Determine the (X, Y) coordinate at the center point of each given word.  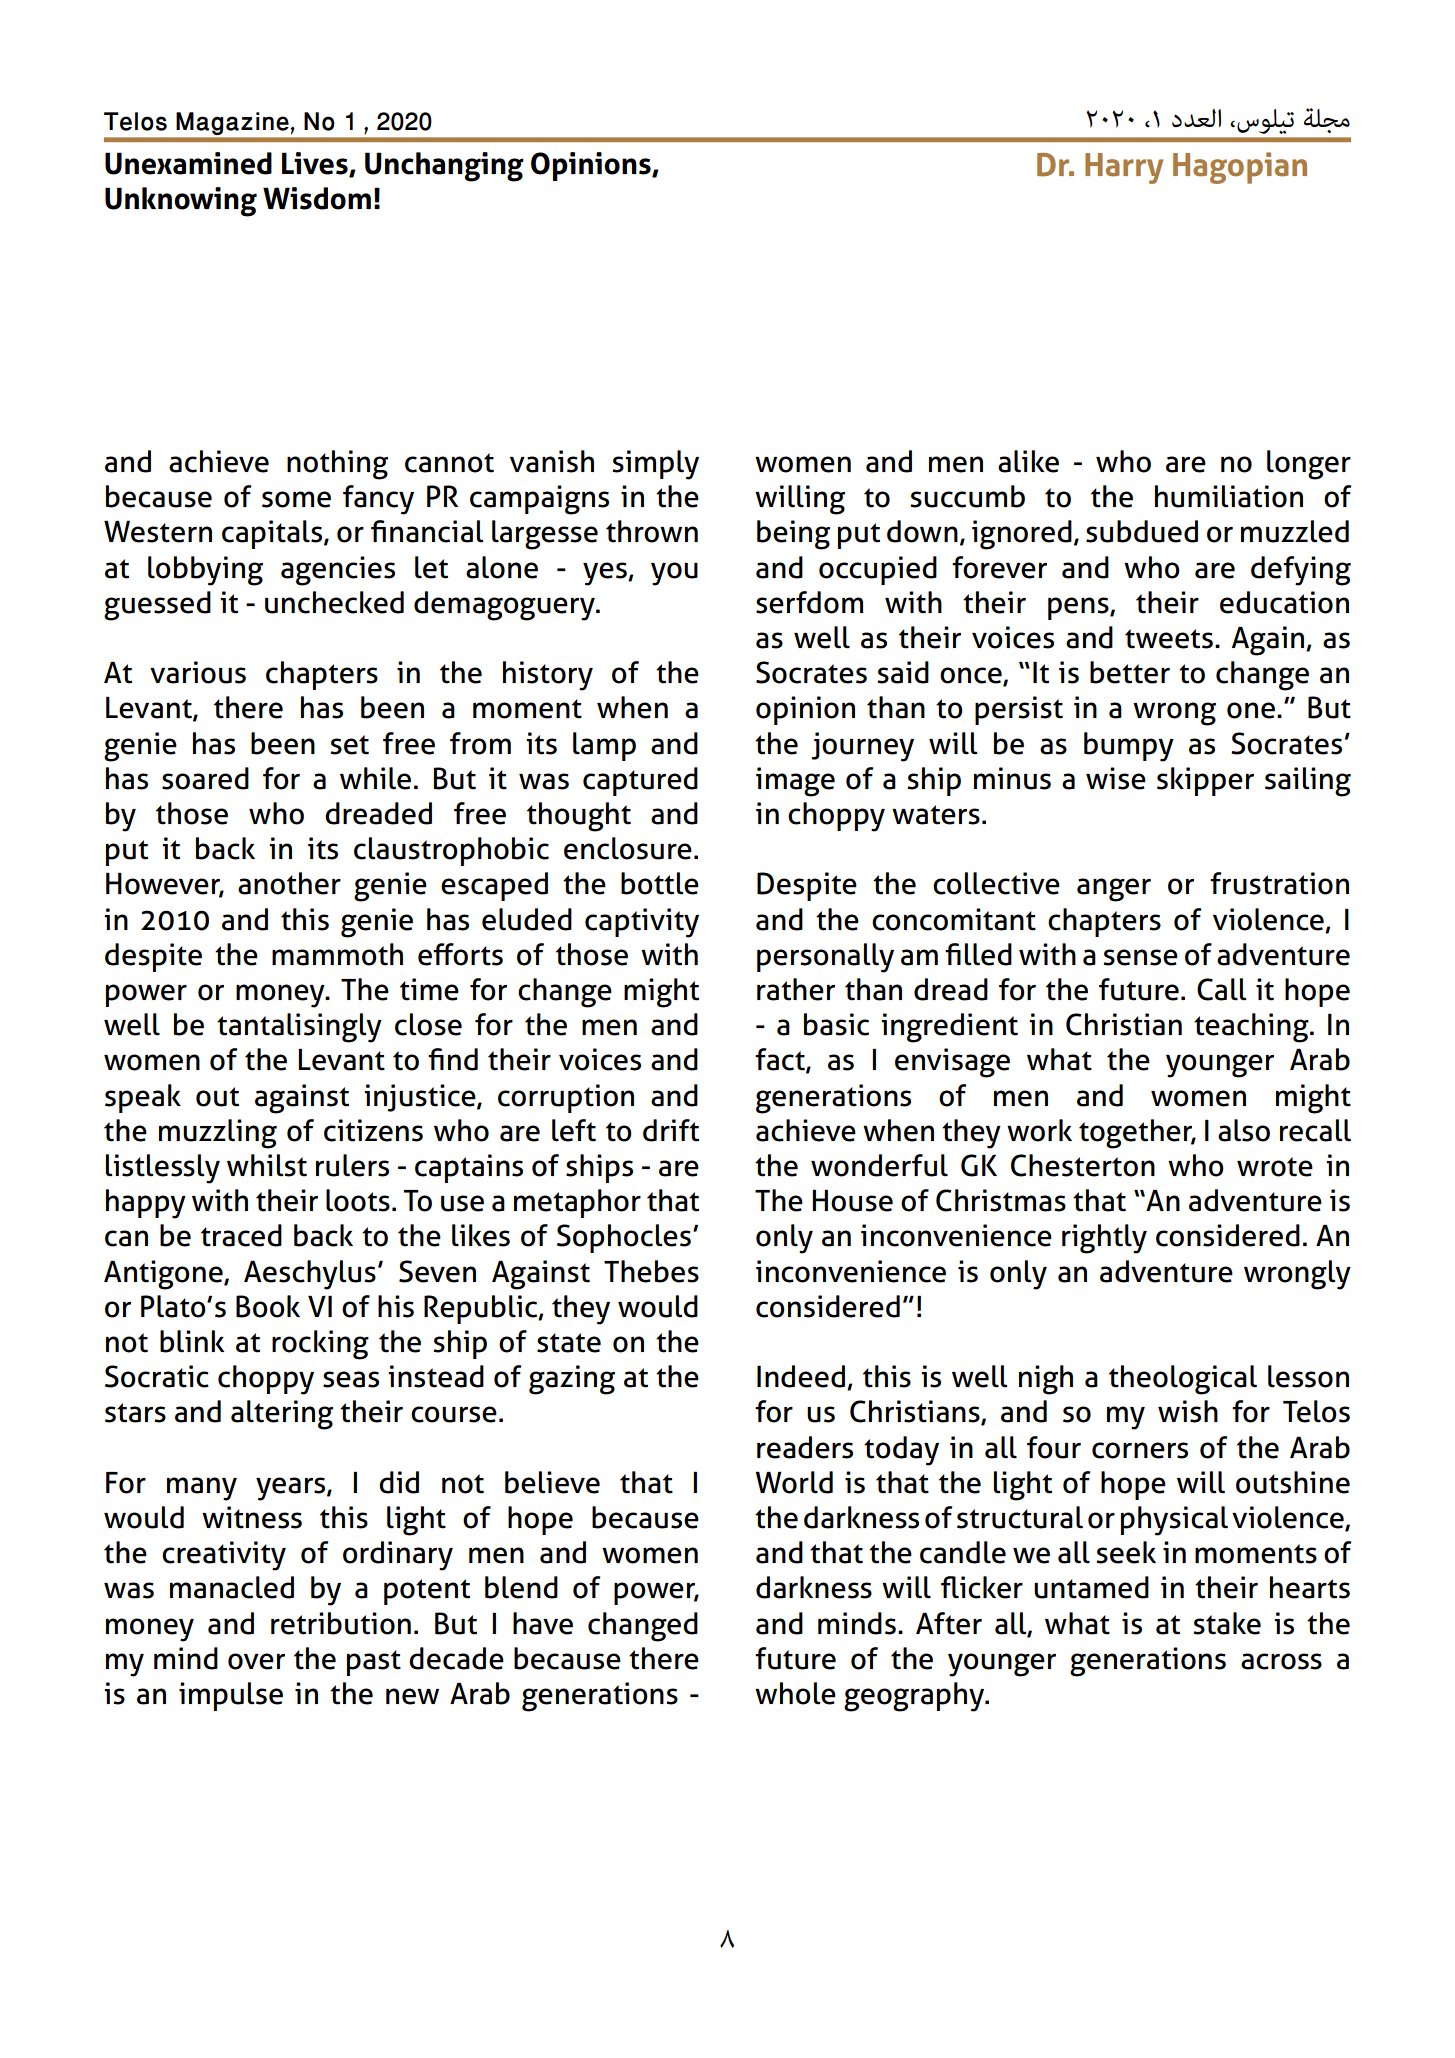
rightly (1104, 1239)
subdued (1142, 531)
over (256, 1661)
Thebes (651, 1271)
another (289, 883)
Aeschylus (310, 1275)
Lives (316, 164)
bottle (660, 883)
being (793, 535)
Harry (1124, 168)
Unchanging (444, 167)
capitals (273, 534)
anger (1114, 890)
